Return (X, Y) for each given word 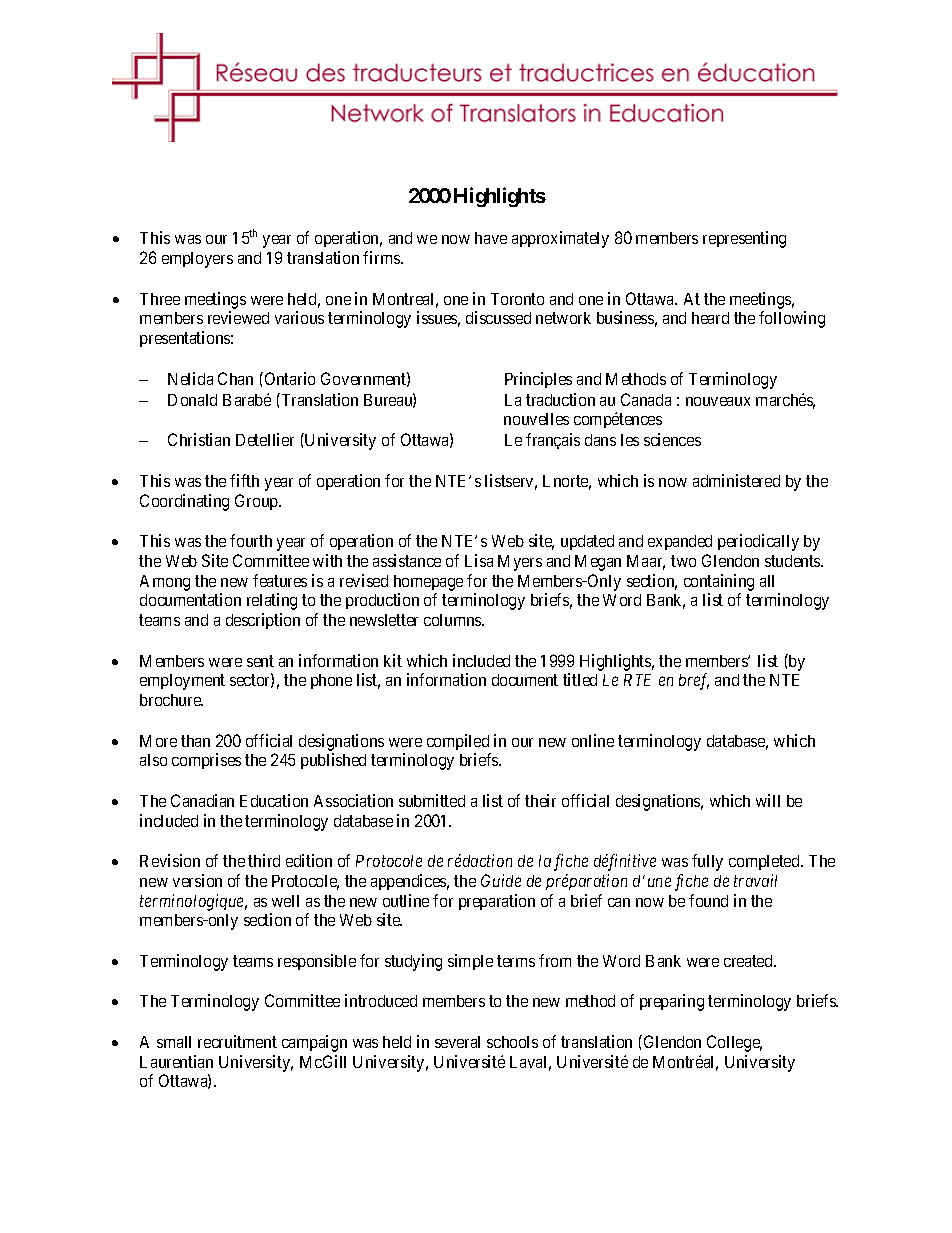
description (263, 621)
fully (707, 862)
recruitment (237, 1041)
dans (600, 440)
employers (197, 260)
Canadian (202, 800)
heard (710, 318)
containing (719, 582)
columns (453, 620)
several (457, 1042)
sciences (672, 439)
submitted (432, 800)
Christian (199, 439)
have (491, 238)
